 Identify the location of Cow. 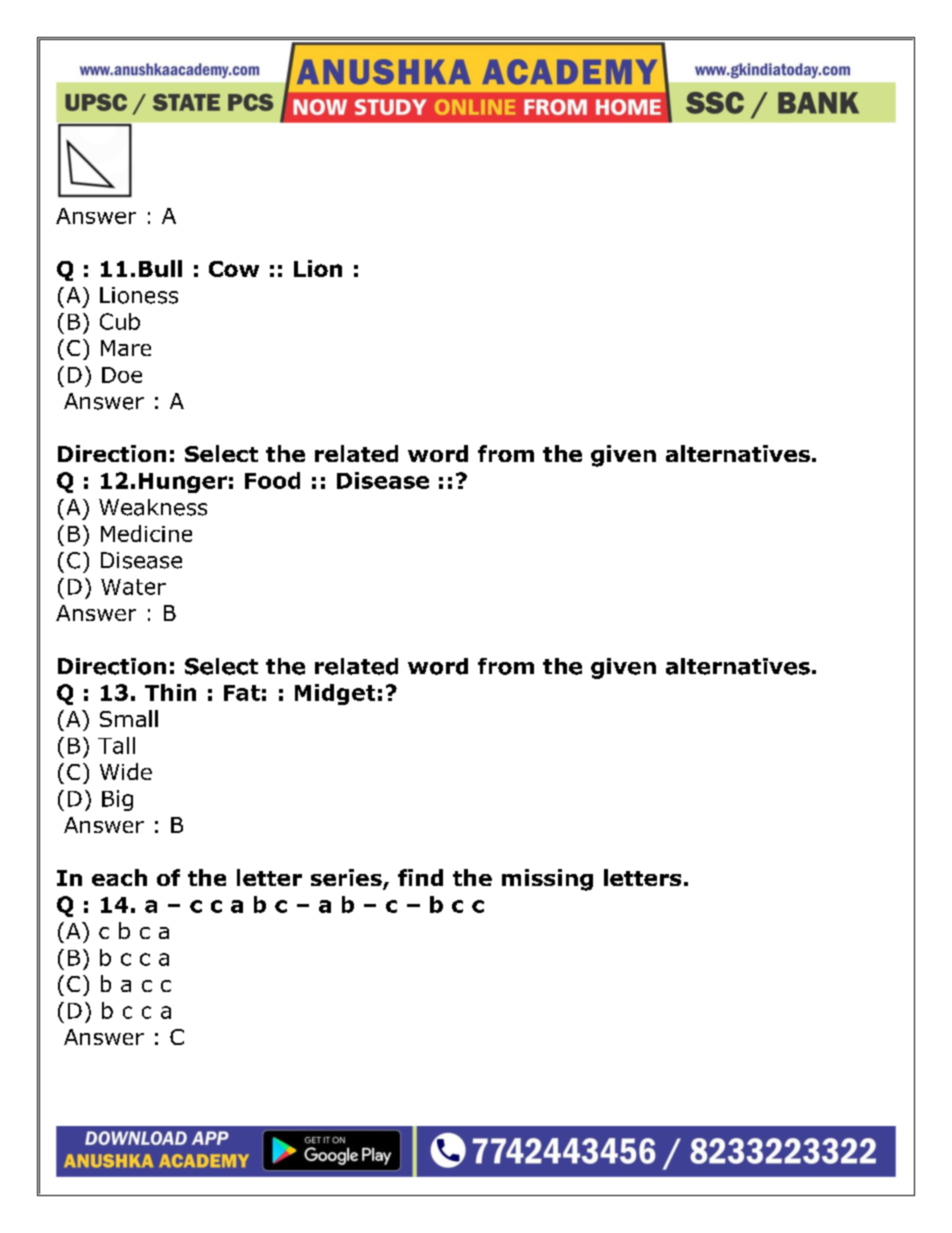
(234, 269).
